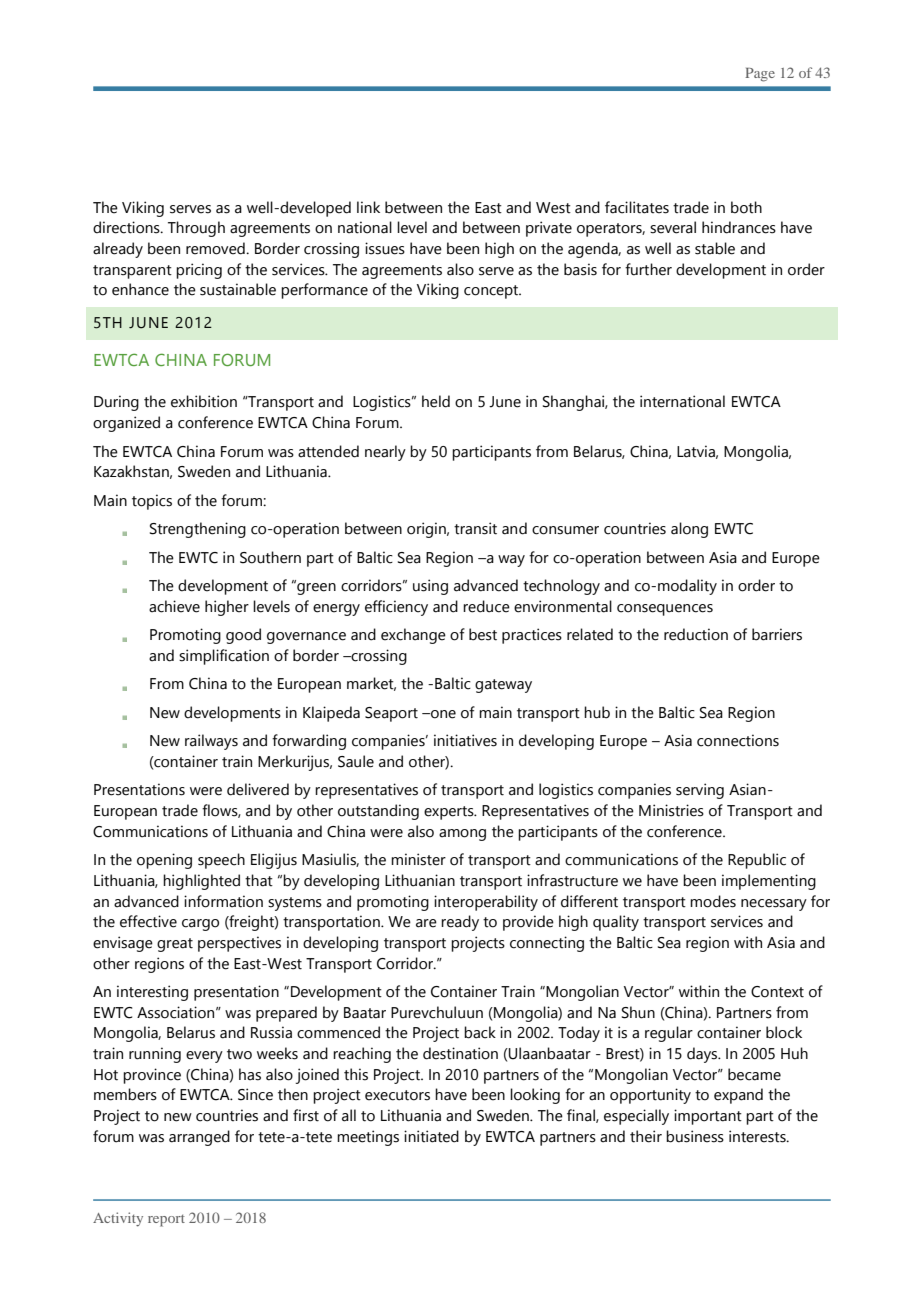 This document has height=1309, width=924. What do you see at coordinates (211, 742) in the document?
I see `railways` at bounding box center [211, 742].
